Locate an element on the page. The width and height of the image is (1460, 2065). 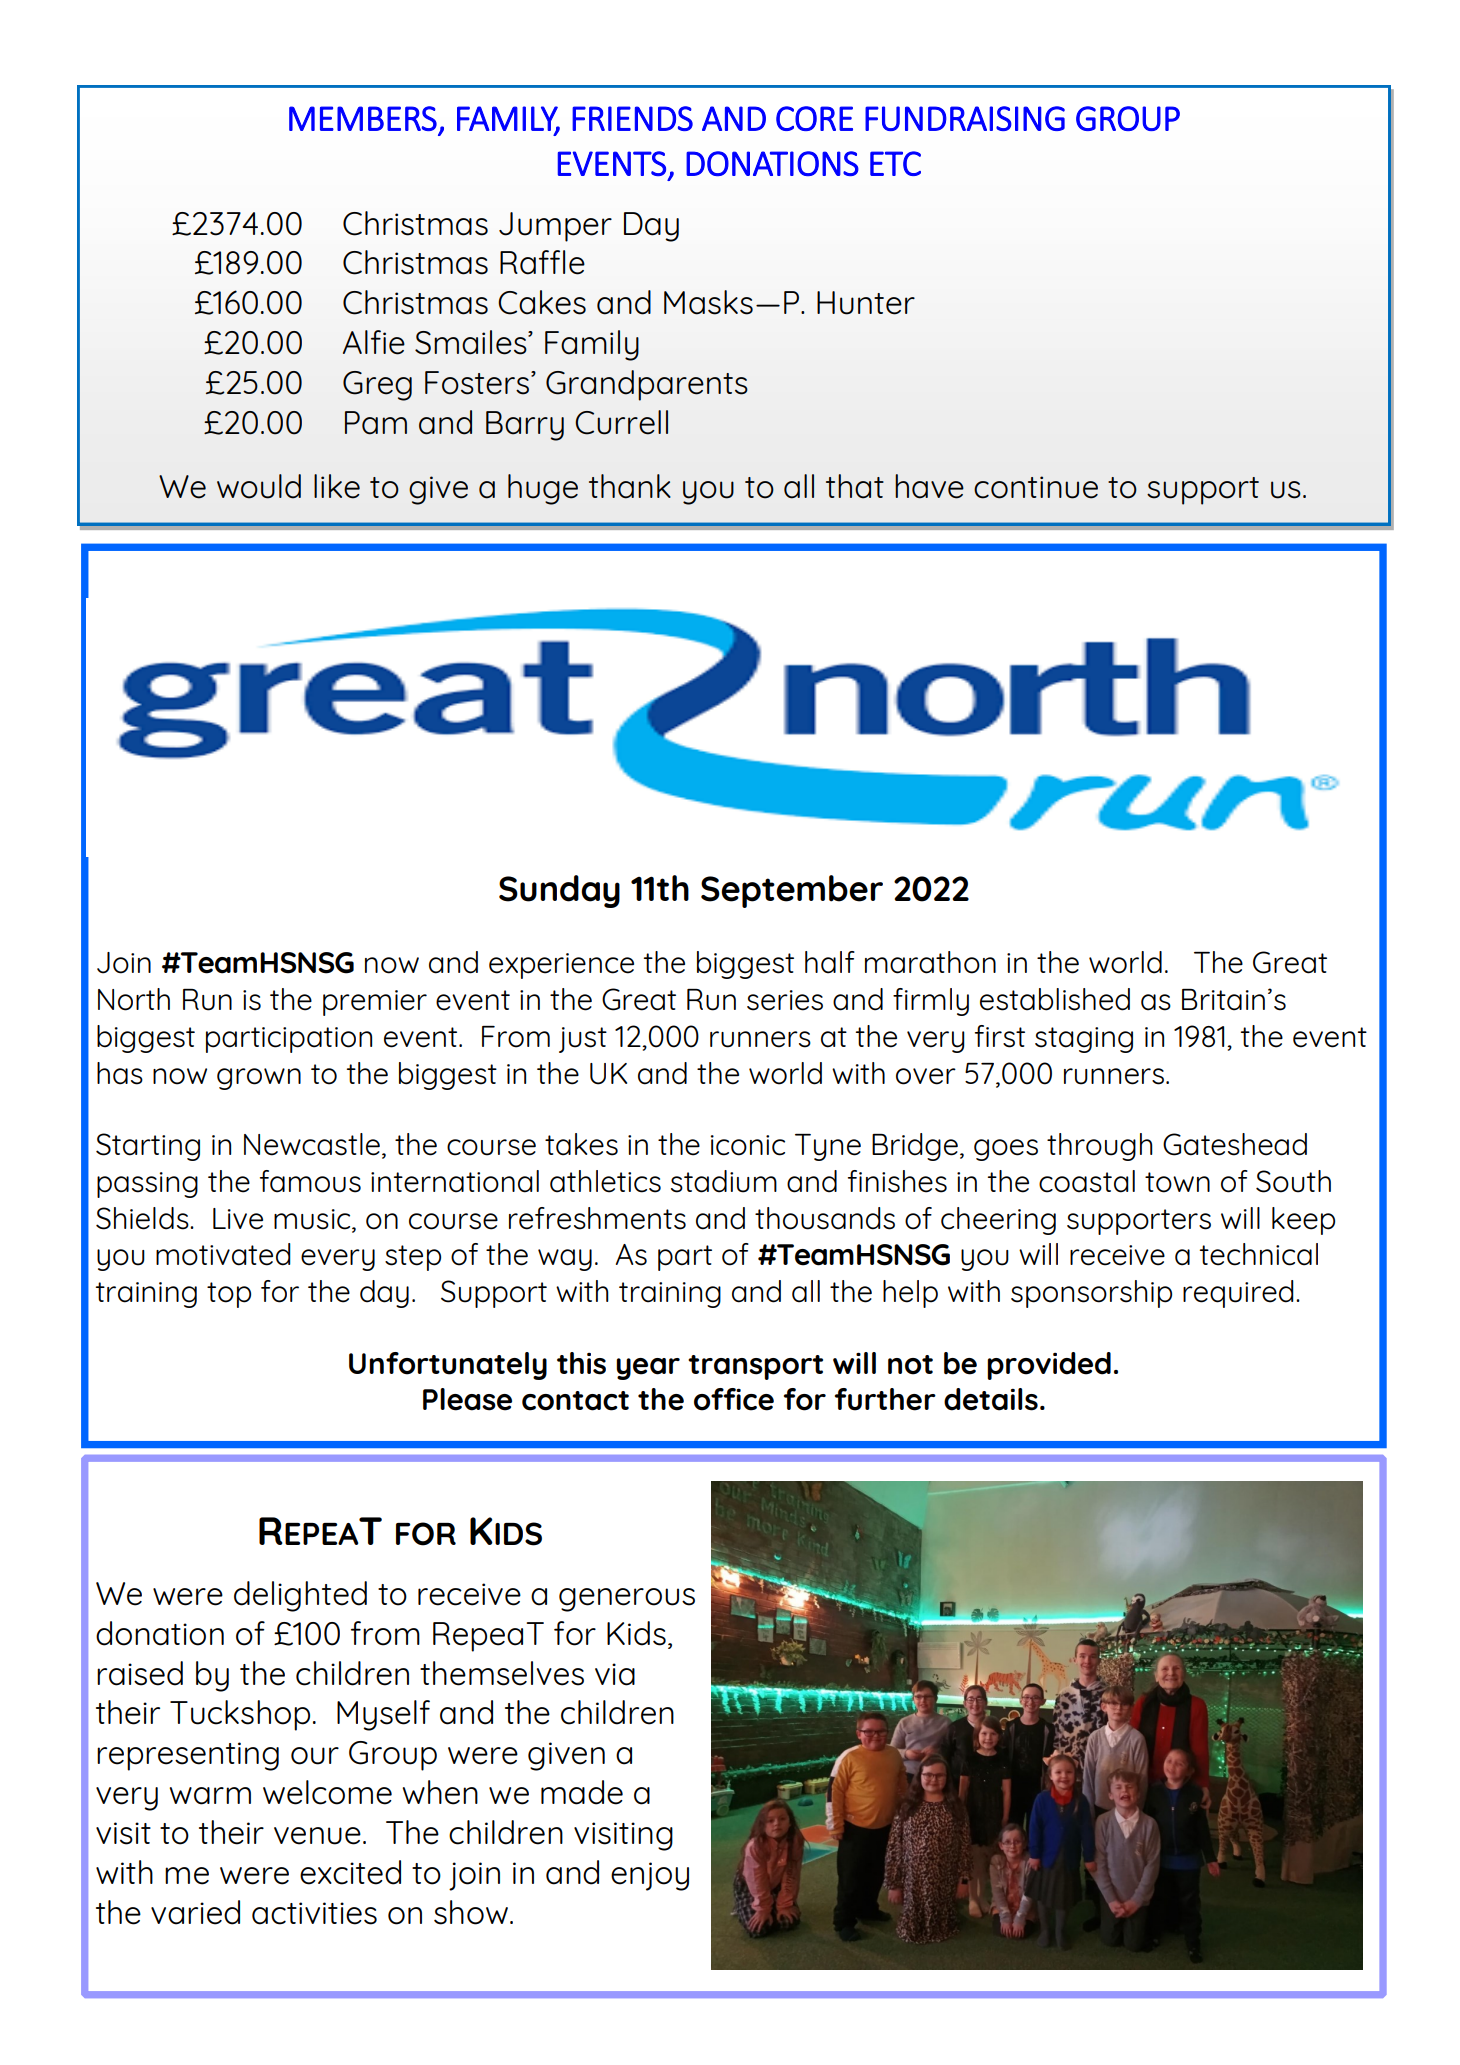
staging is located at coordinates (1084, 1040).
